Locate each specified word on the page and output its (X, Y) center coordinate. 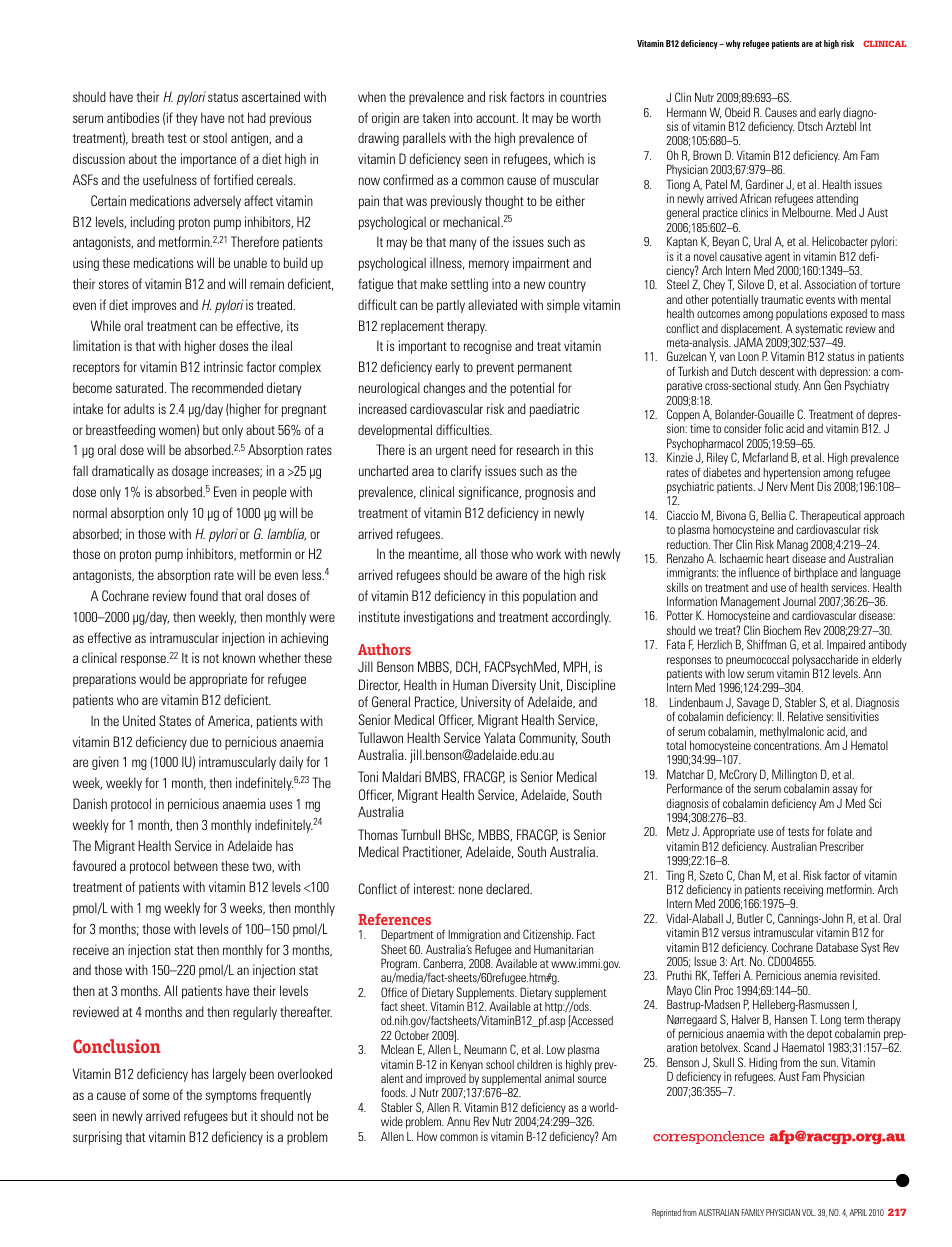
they (187, 119)
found (204, 595)
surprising (97, 1138)
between (196, 865)
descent (777, 371)
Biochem (782, 630)
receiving (803, 890)
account (497, 118)
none (471, 890)
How (427, 1136)
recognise (488, 347)
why (733, 44)
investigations (438, 618)
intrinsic (223, 366)
